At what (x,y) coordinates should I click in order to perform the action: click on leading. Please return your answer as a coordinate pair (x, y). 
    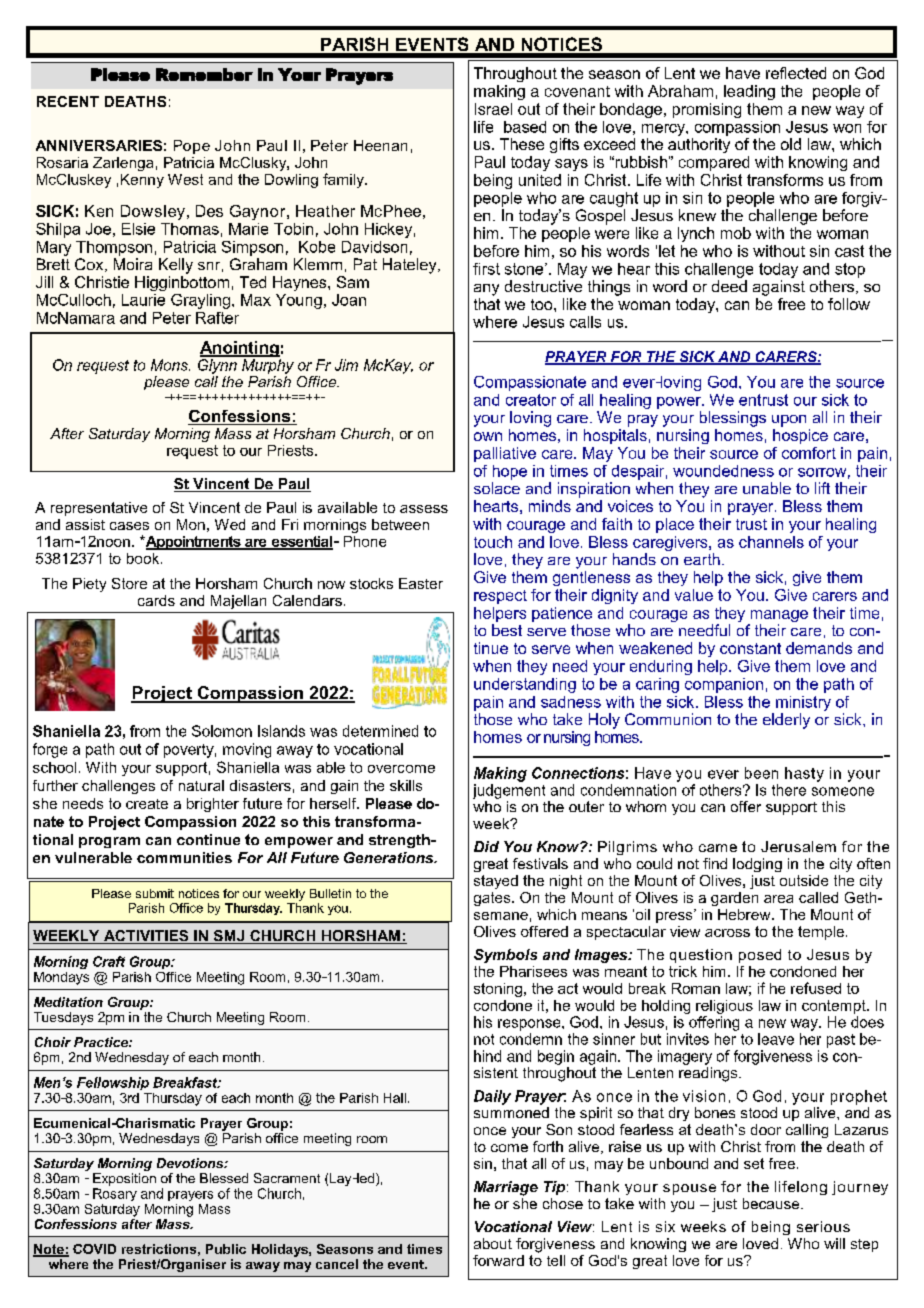
    Looking at the image, I should click on (749, 92).
